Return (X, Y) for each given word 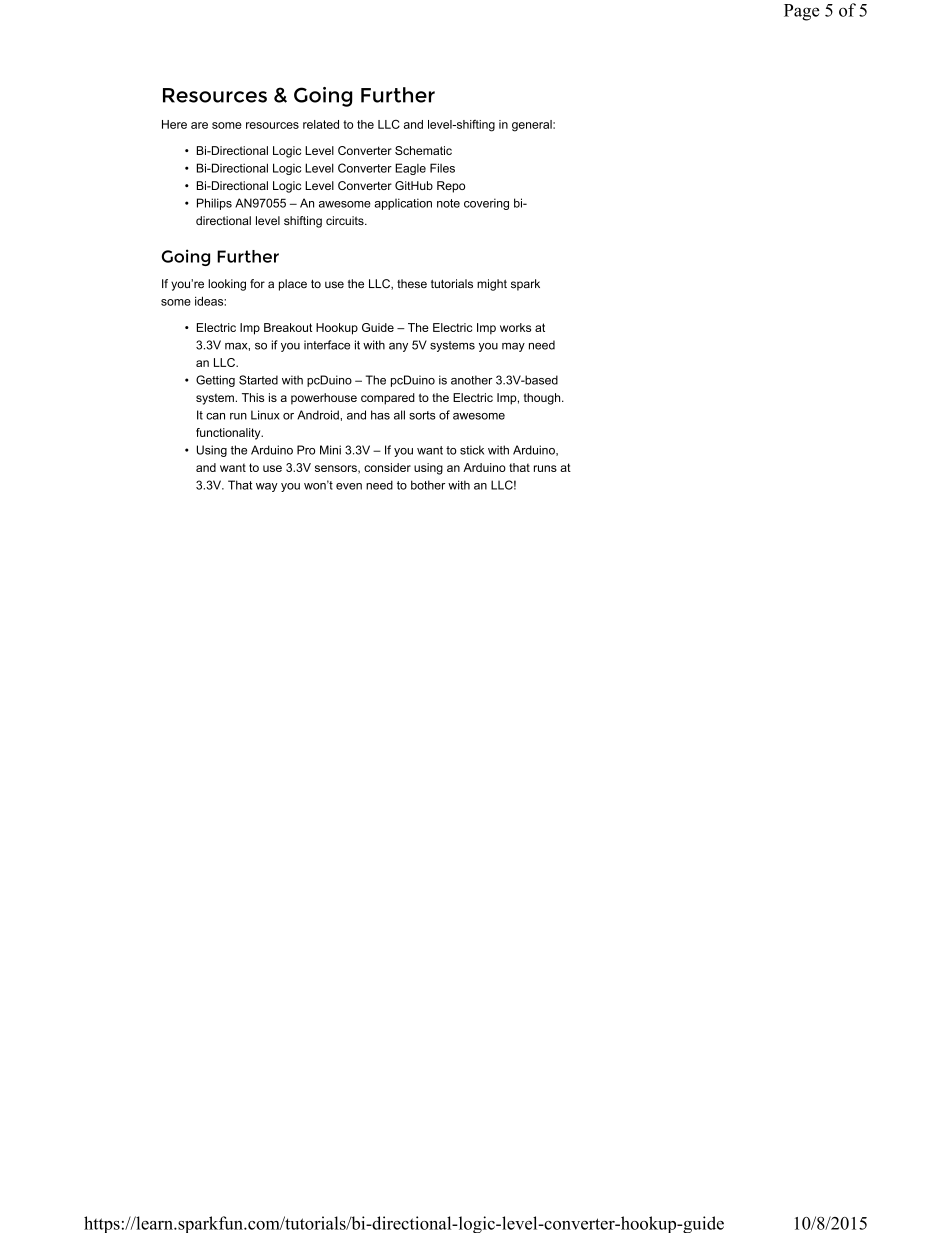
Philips (214, 204)
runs (545, 468)
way (267, 487)
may (513, 347)
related (321, 124)
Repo (451, 187)
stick (472, 450)
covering (486, 204)
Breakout (288, 327)
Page (802, 12)
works (515, 327)
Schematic (423, 150)
